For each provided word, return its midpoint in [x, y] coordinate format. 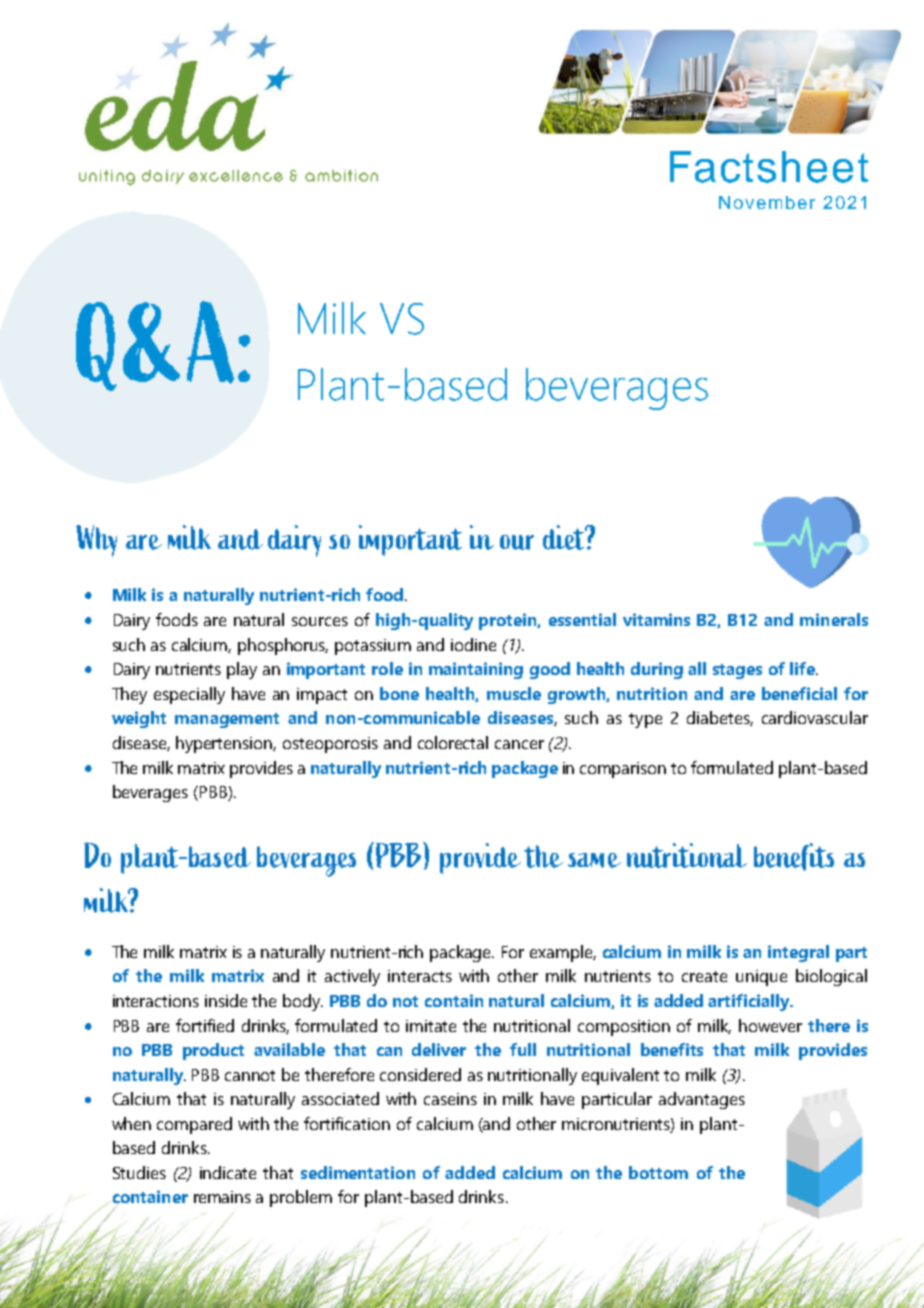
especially [189, 695]
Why [96, 541]
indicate [228, 1172]
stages [737, 671]
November [767, 202]
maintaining [476, 670]
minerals [834, 619]
